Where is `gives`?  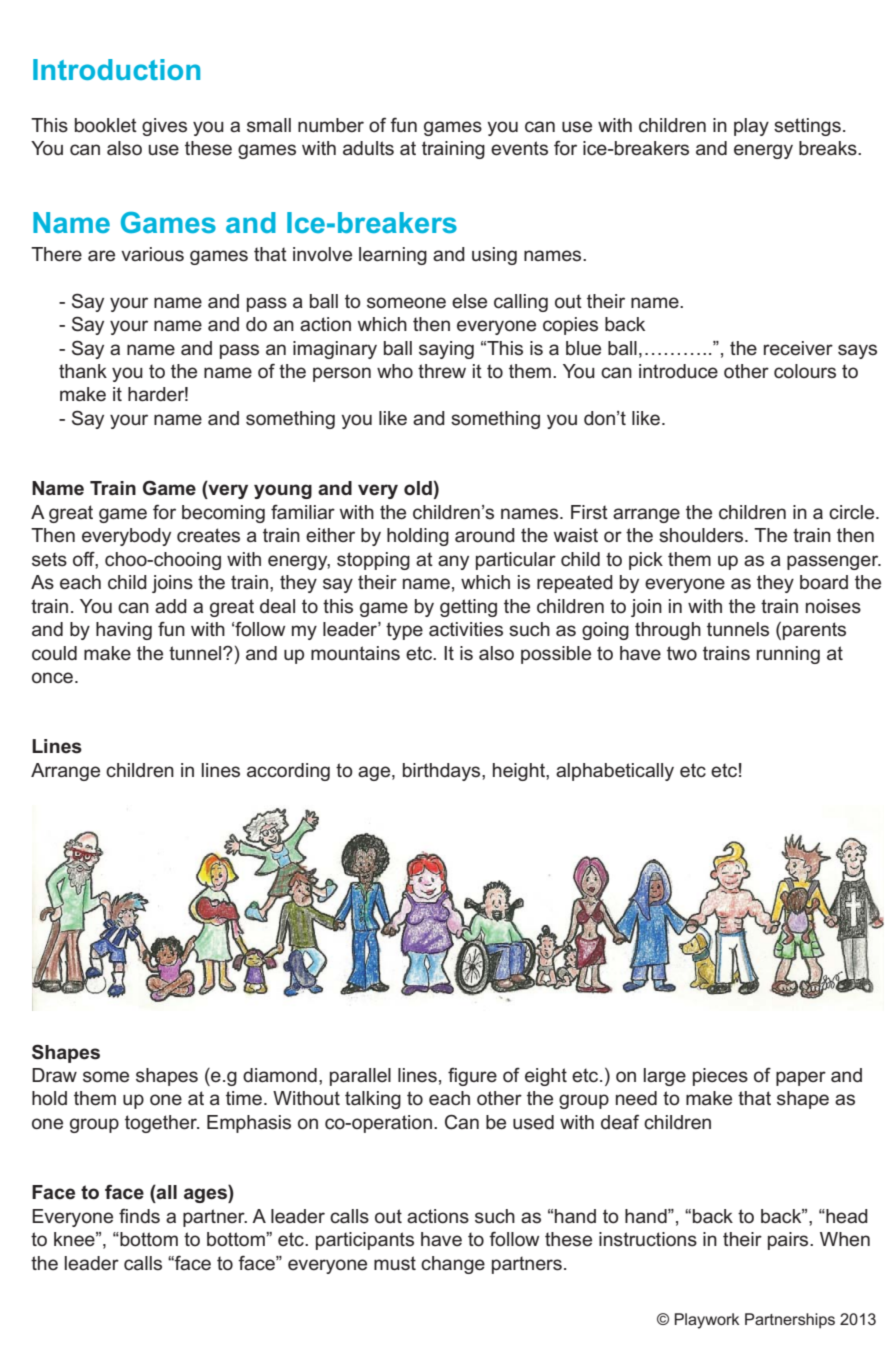
gives is located at coordinates (164, 127).
